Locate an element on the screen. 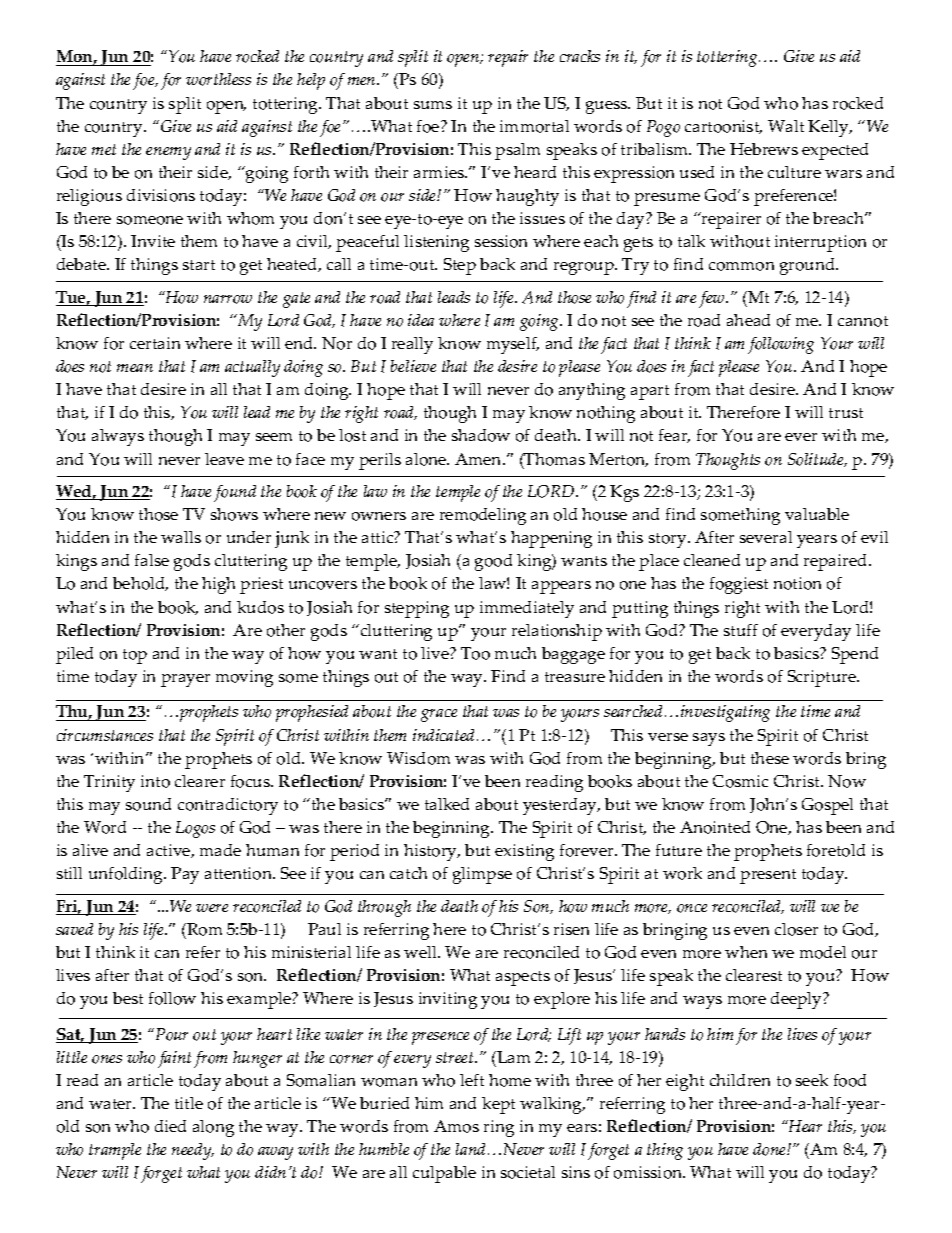 The width and height of the screenshot is (952, 1233). ahead is located at coordinates (748, 320).
